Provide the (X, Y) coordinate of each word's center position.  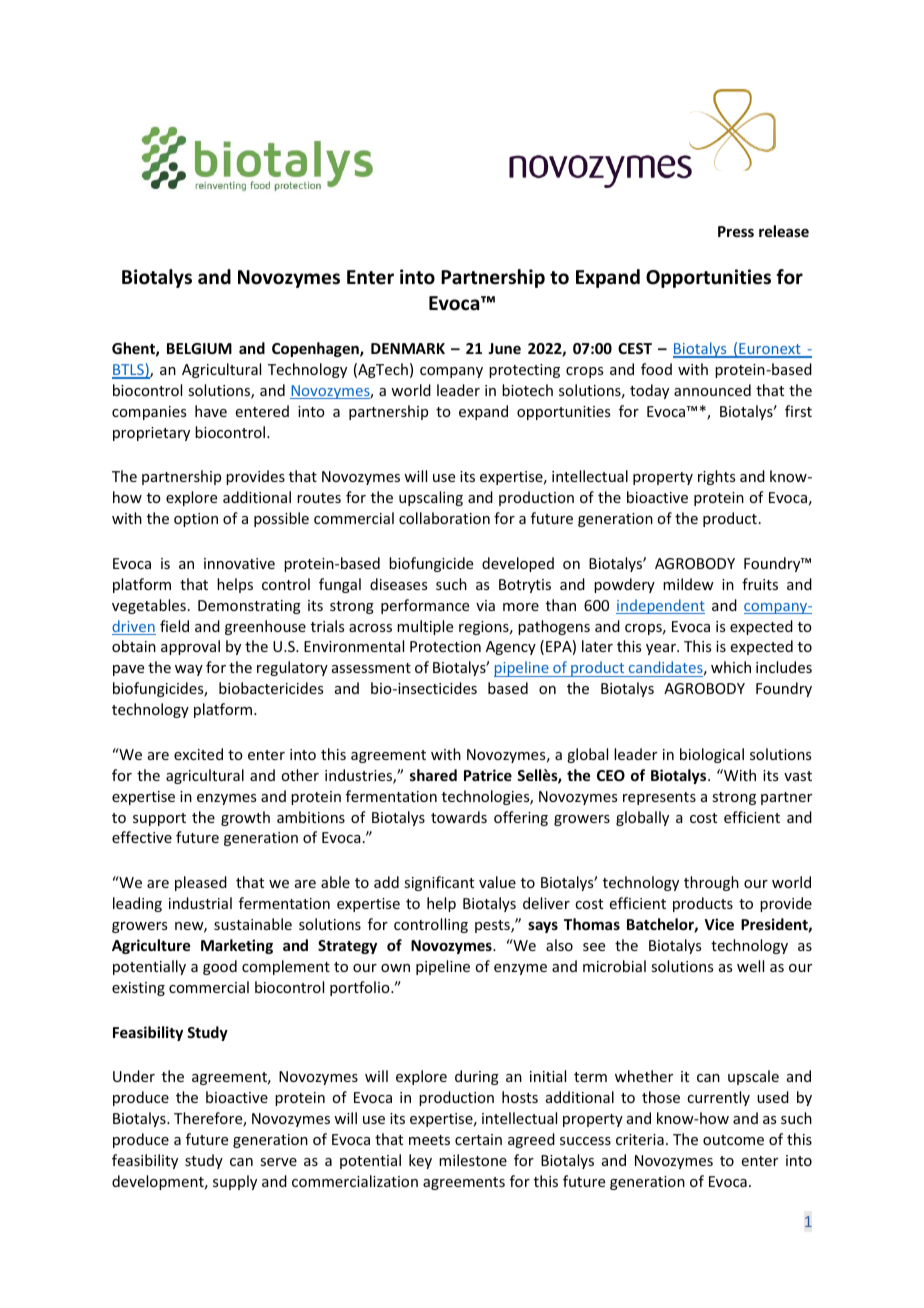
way (189, 670)
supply (235, 1182)
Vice (719, 924)
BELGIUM (199, 348)
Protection (445, 646)
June (504, 348)
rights (716, 477)
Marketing (237, 946)
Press (736, 231)
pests (493, 926)
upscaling (431, 498)
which (731, 667)
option (196, 520)
